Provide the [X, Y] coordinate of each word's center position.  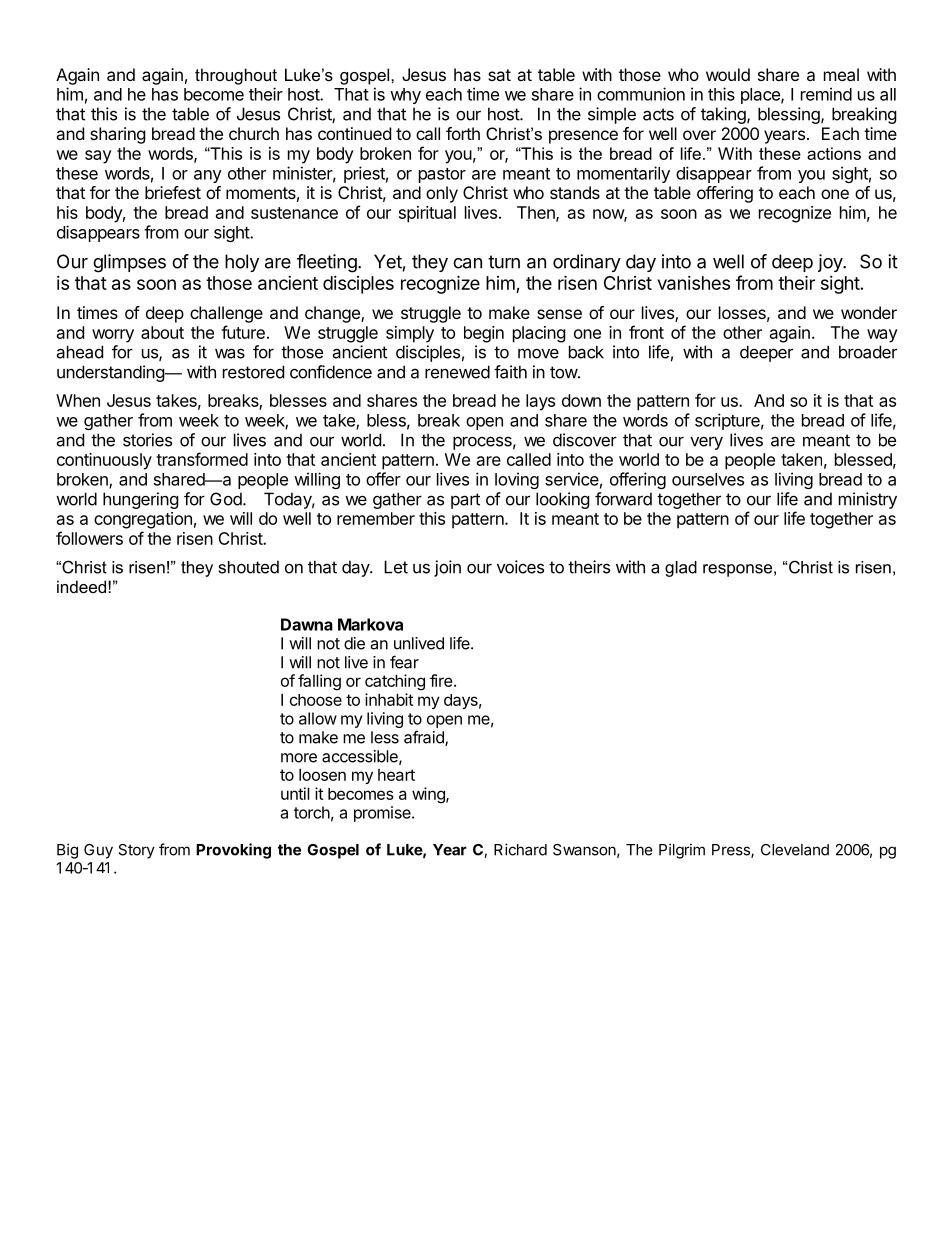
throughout [236, 76]
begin [484, 334]
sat [499, 75]
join [447, 568]
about [162, 332]
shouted [249, 567]
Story [136, 851]
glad [681, 569]
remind [826, 94]
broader [868, 352]
